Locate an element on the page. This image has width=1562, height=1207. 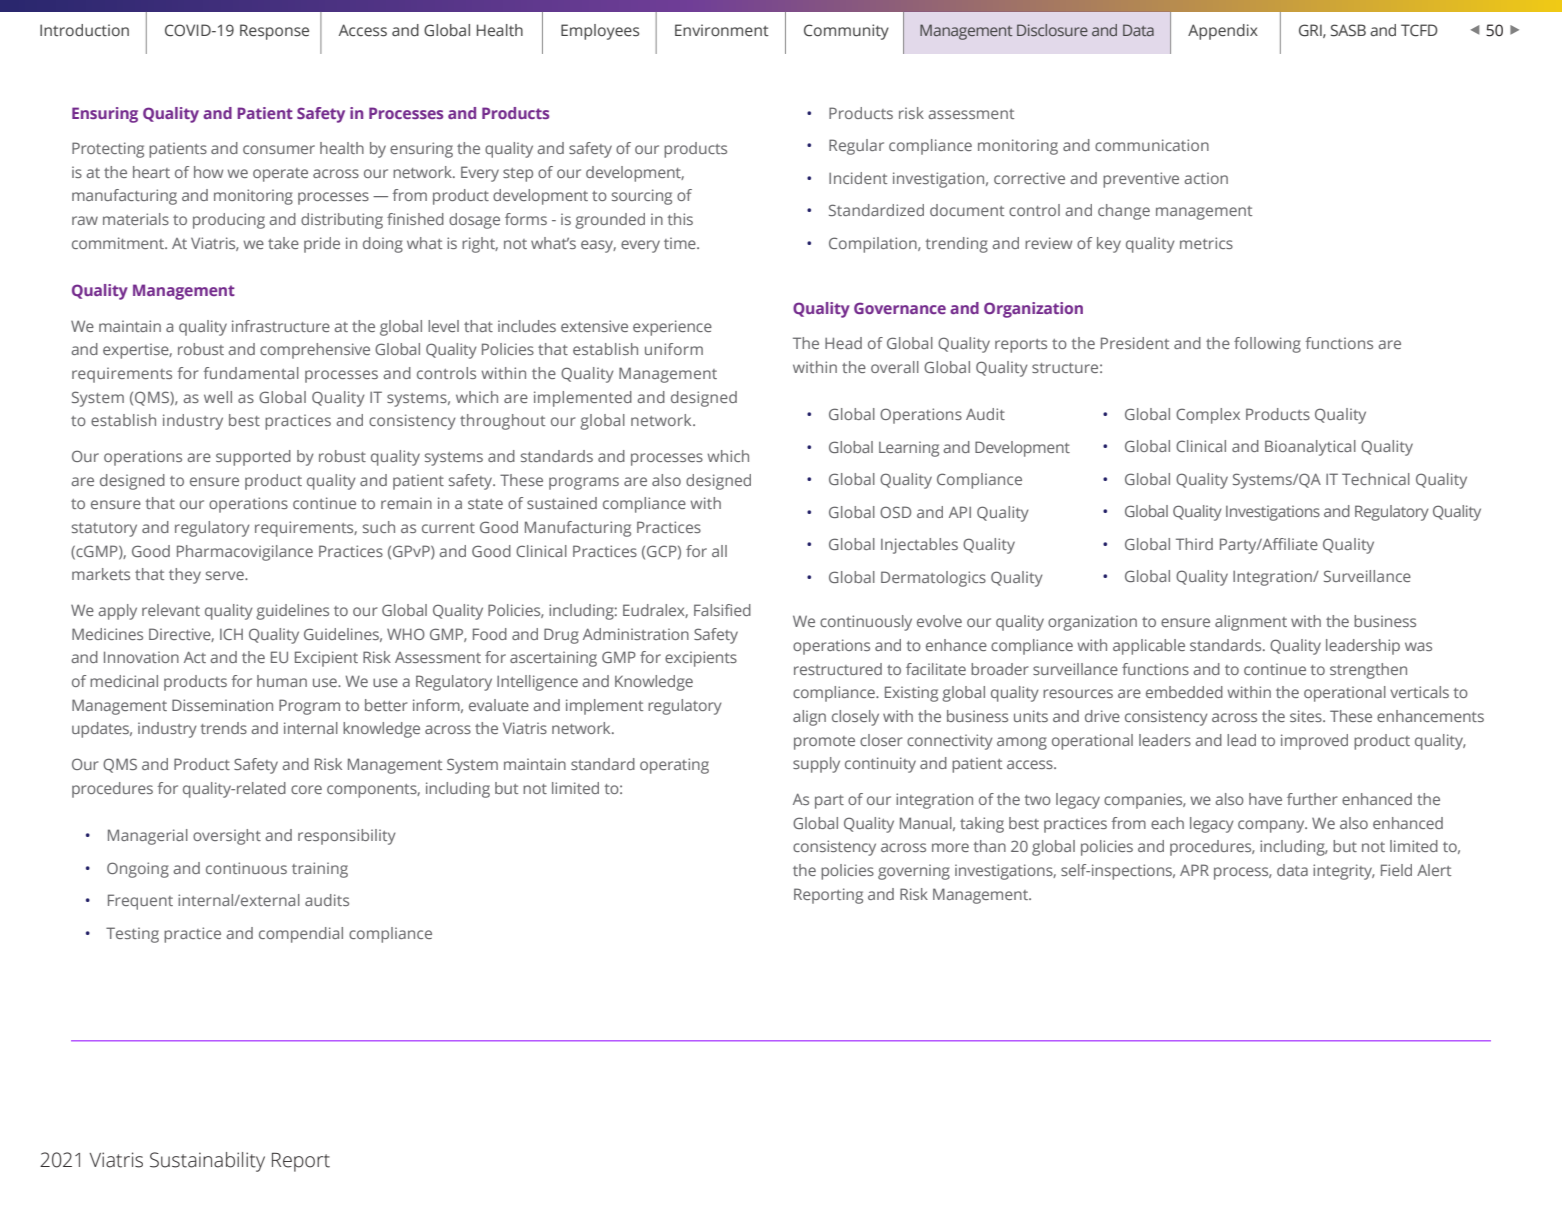
Environment is located at coordinates (722, 30).
